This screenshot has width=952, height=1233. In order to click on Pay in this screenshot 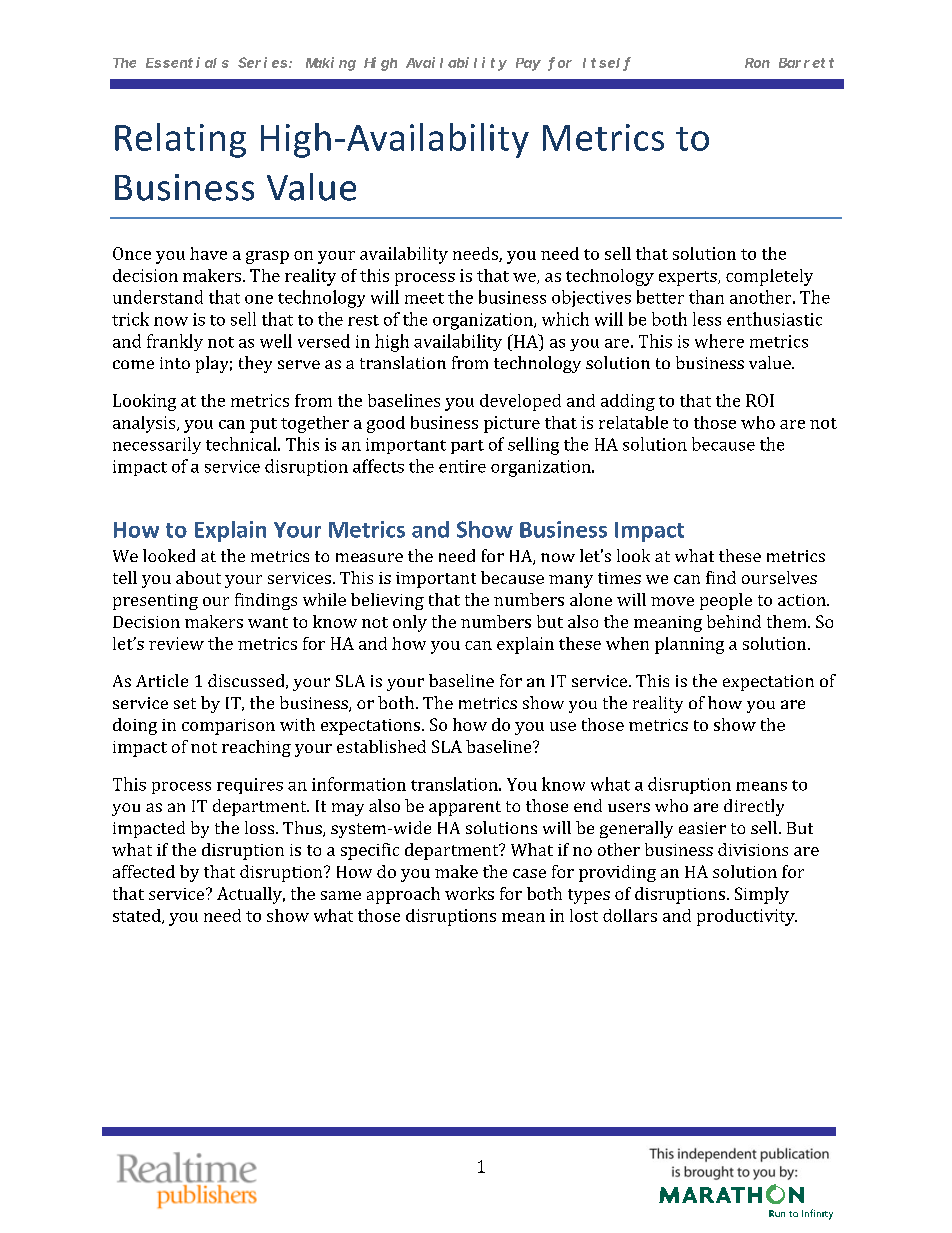, I will do `click(528, 64)`.
